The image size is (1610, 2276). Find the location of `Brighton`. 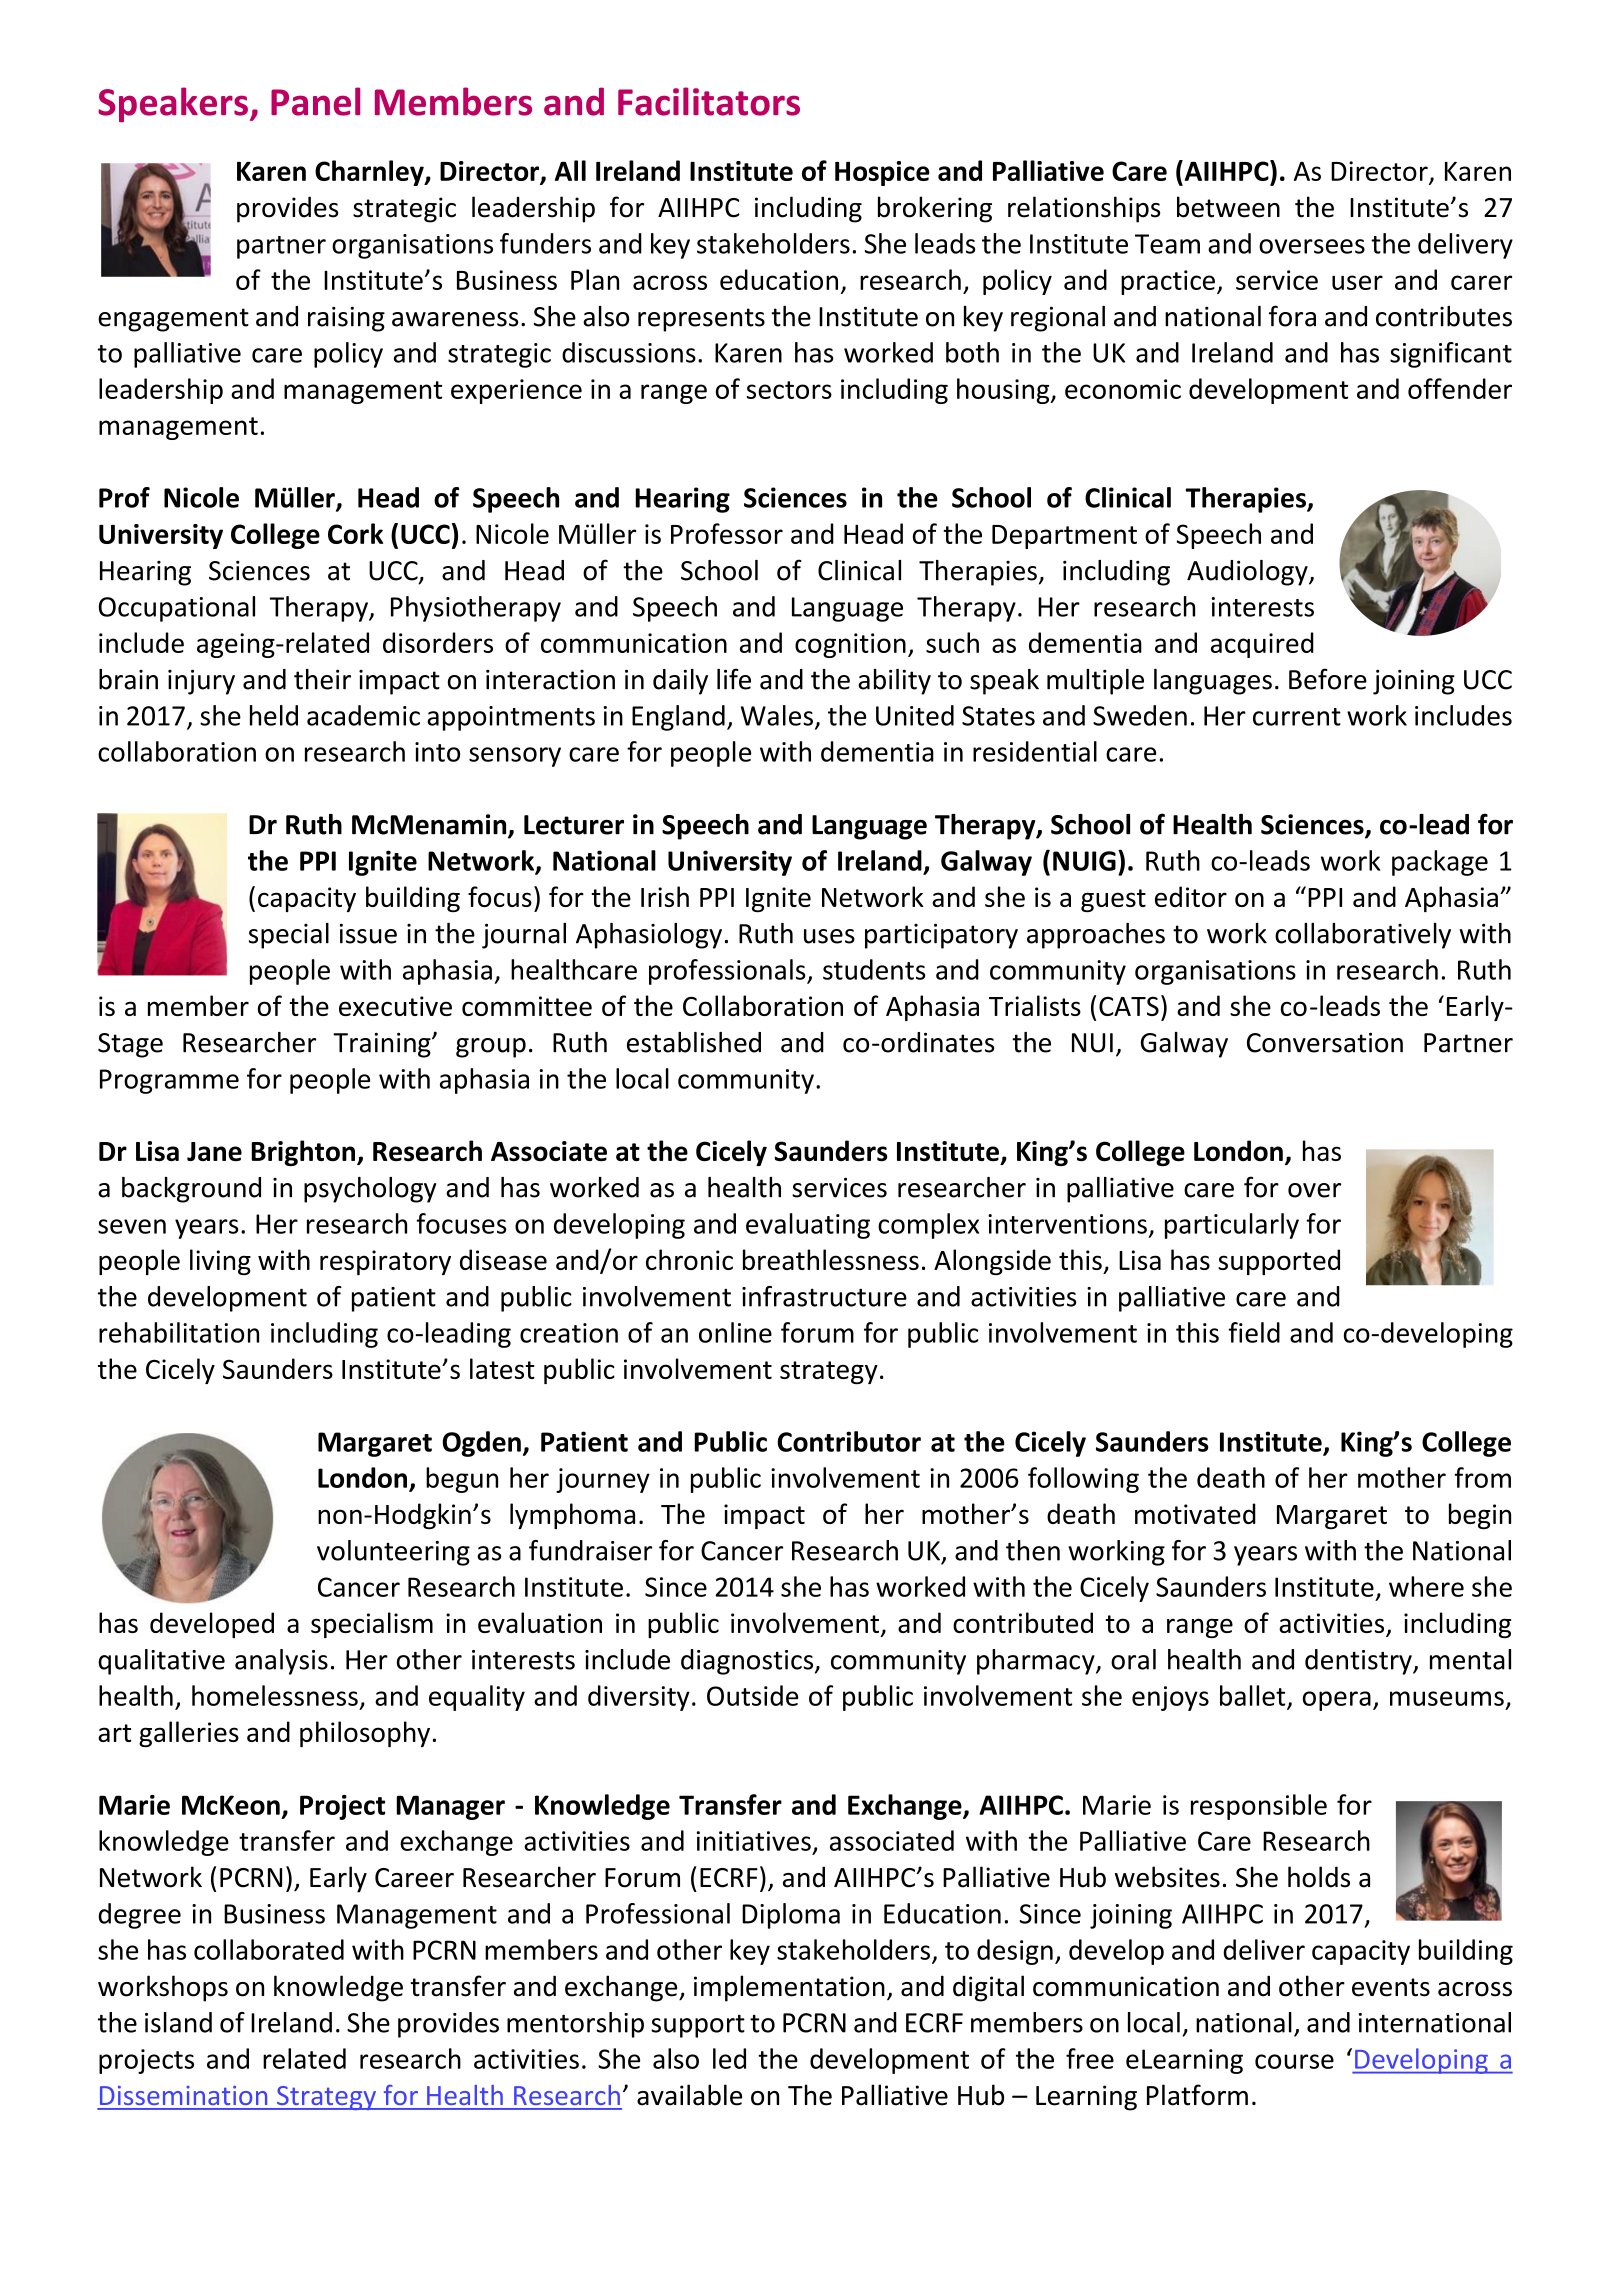

Brighton is located at coordinates (304, 1153).
